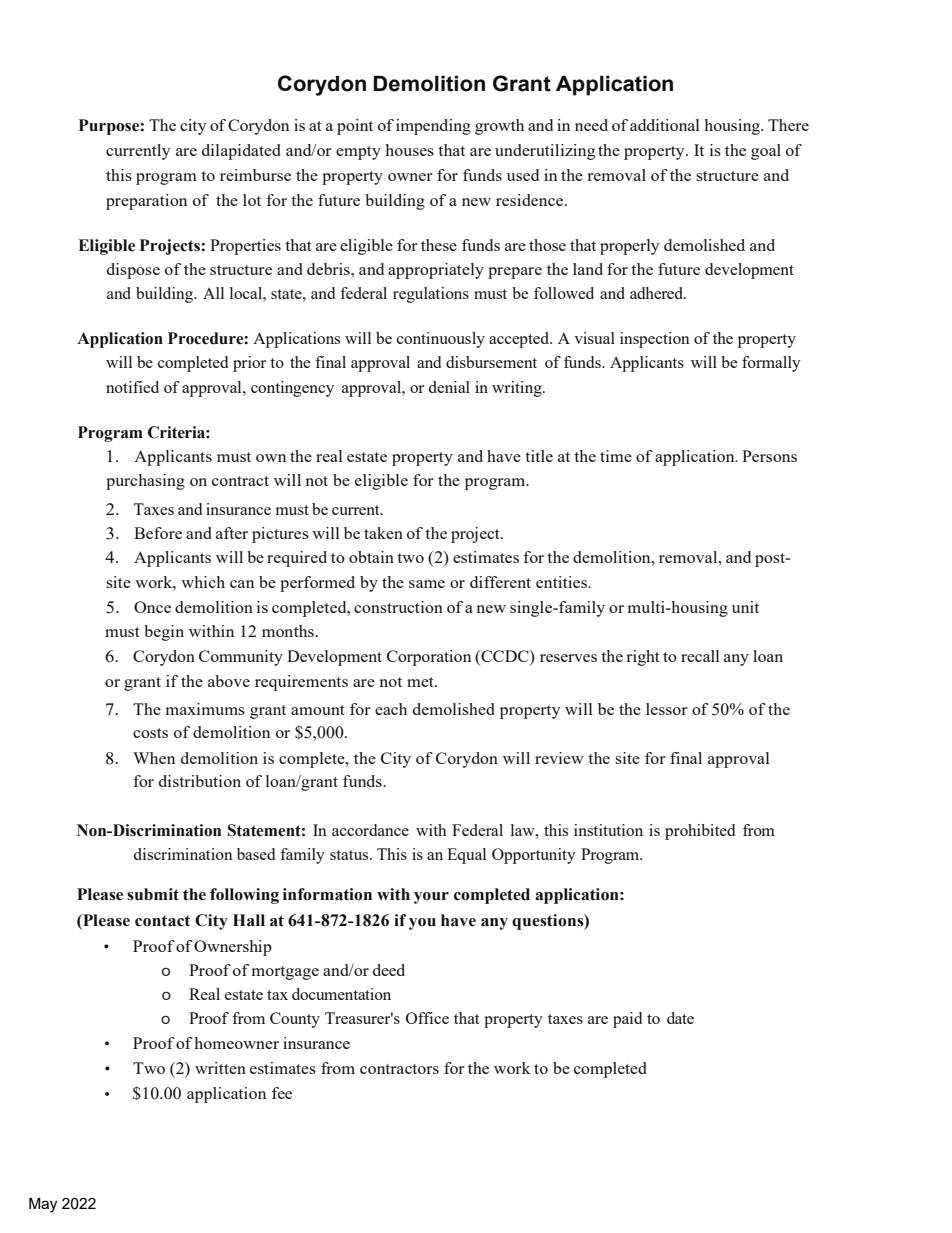 This screenshot has height=1233, width=952. I want to click on recall, so click(700, 656).
